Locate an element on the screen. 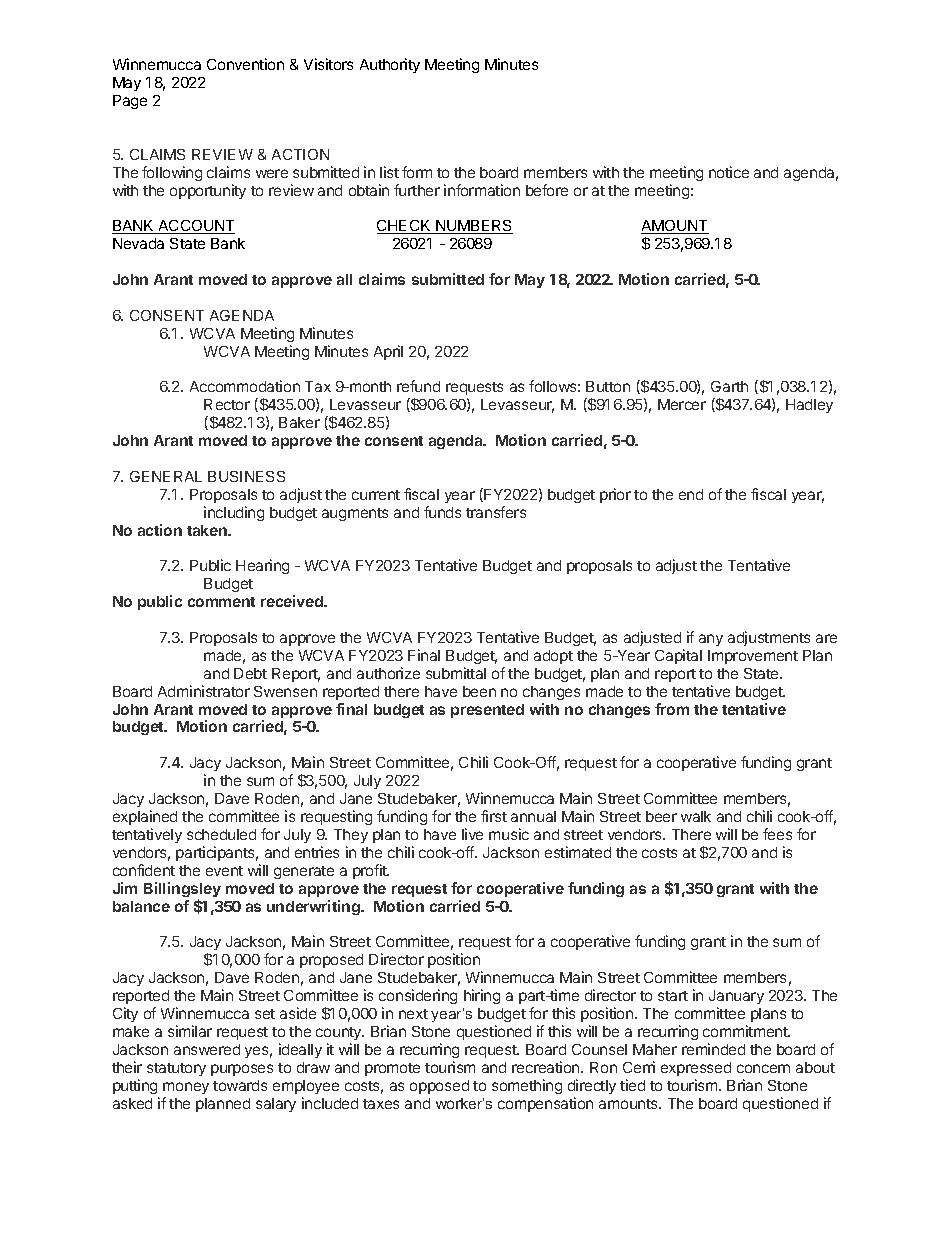  Authority is located at coordinates (390, 65).
